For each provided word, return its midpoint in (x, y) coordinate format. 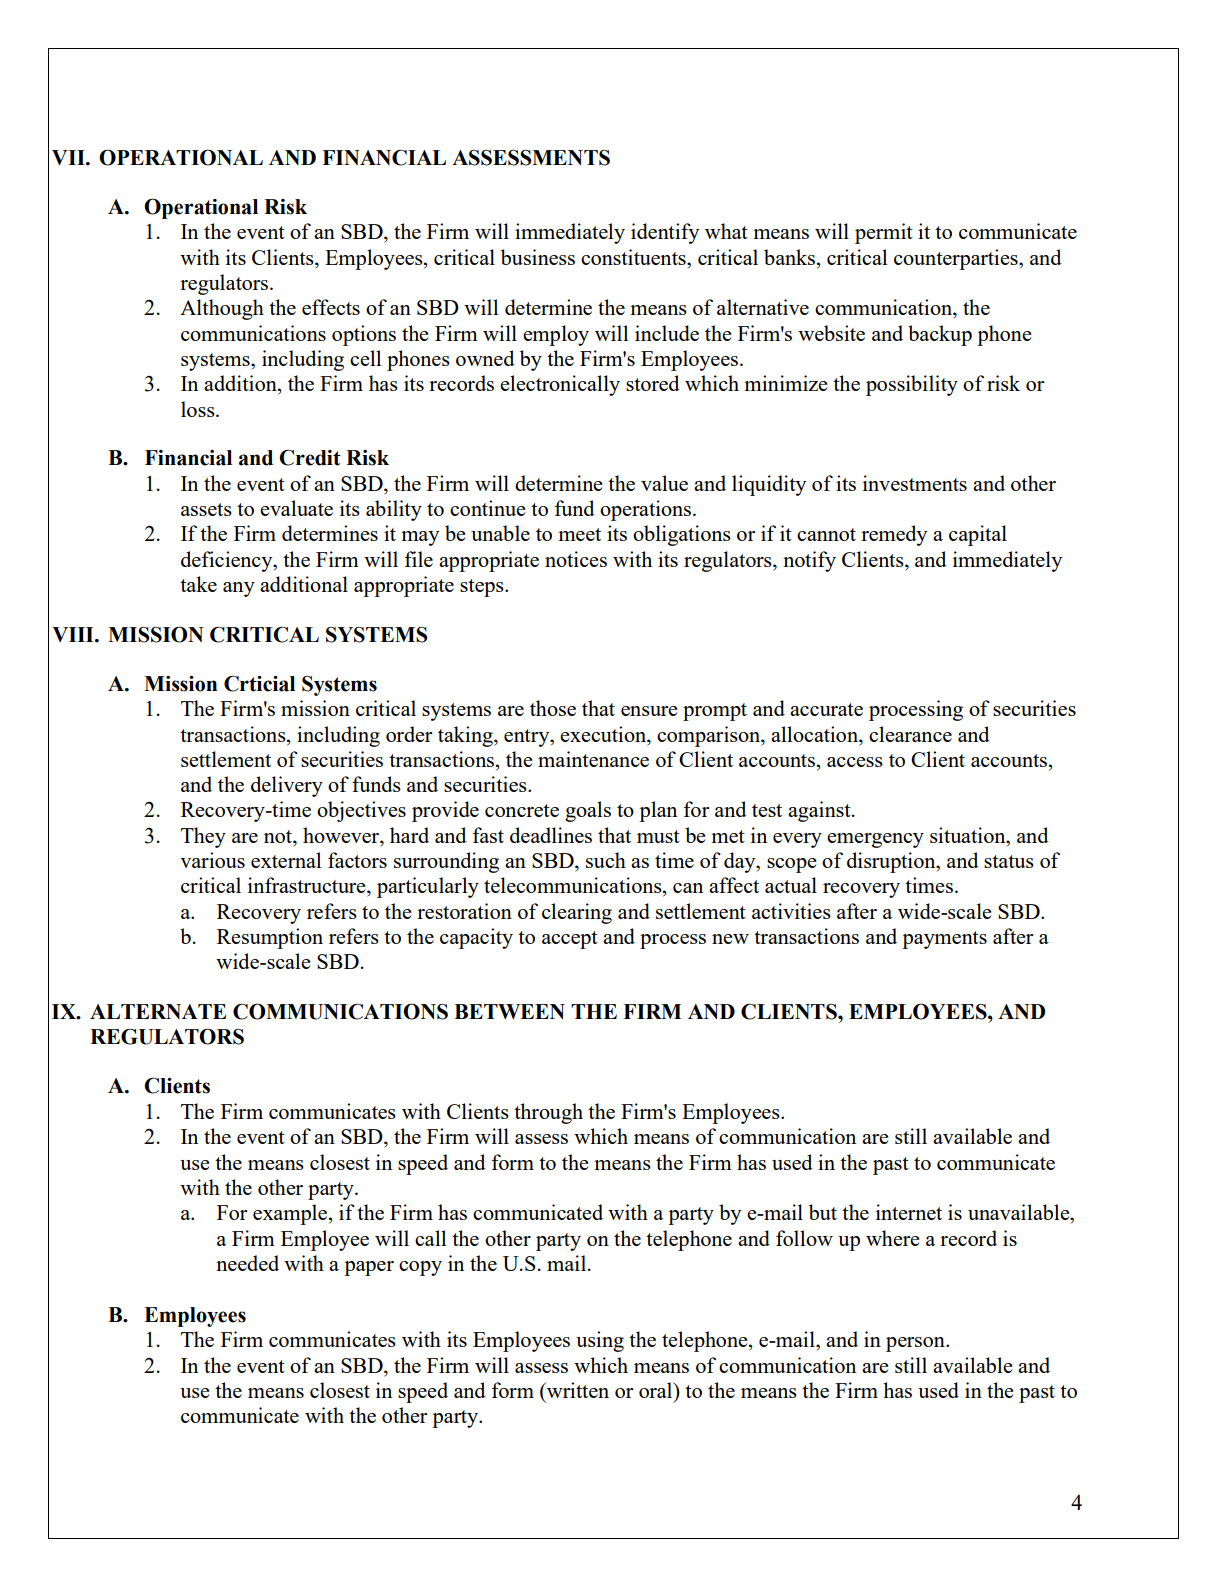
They (203, 837)
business (538, 257)
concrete (522, 810)
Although (222, 309)
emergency (875, 840)
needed (247, 1263)
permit (884, 233)
